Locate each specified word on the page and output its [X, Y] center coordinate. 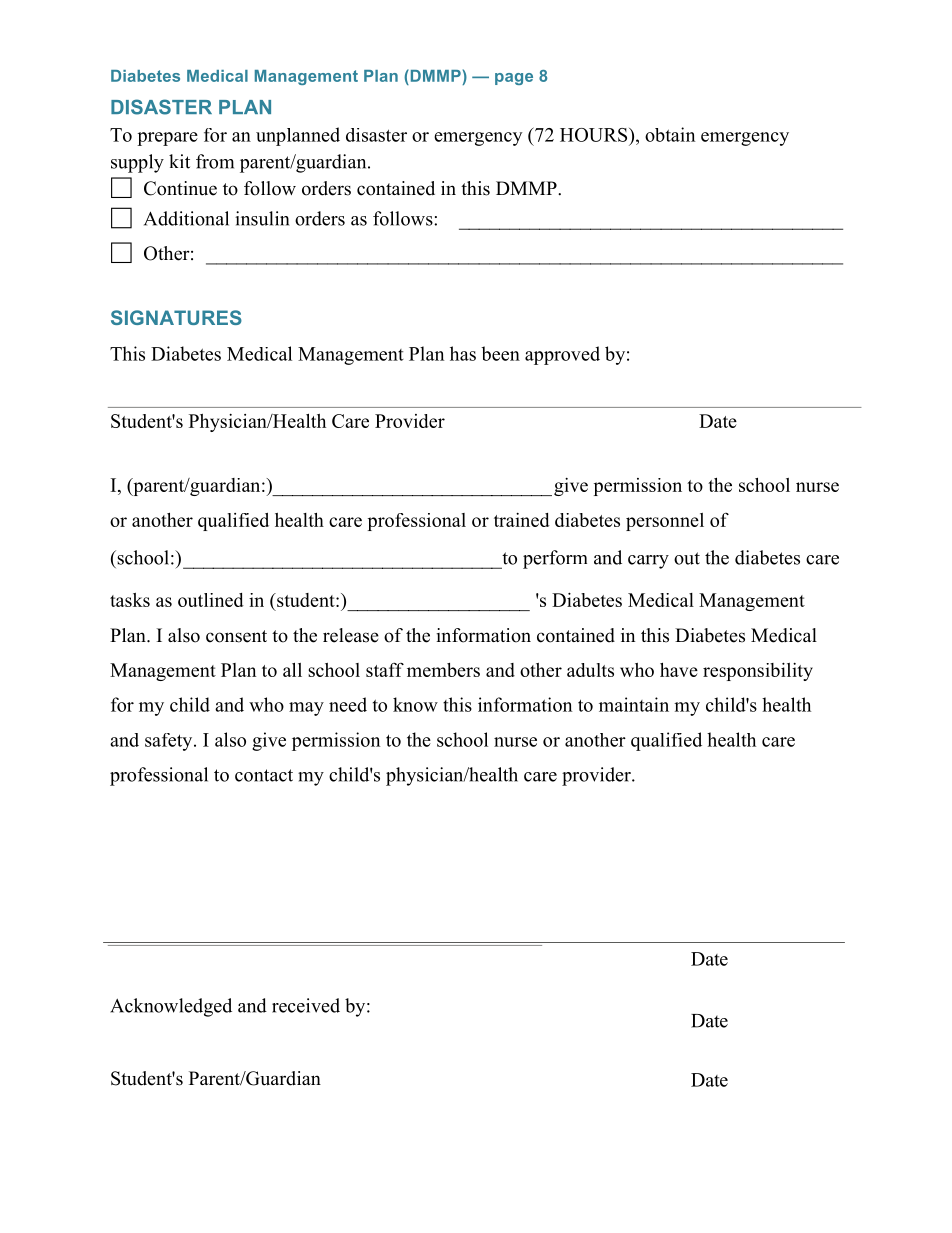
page [514, 79]
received [306, 1005]
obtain [670, 134]
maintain [634, 704]
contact [264, 775]
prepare [167, 139]
